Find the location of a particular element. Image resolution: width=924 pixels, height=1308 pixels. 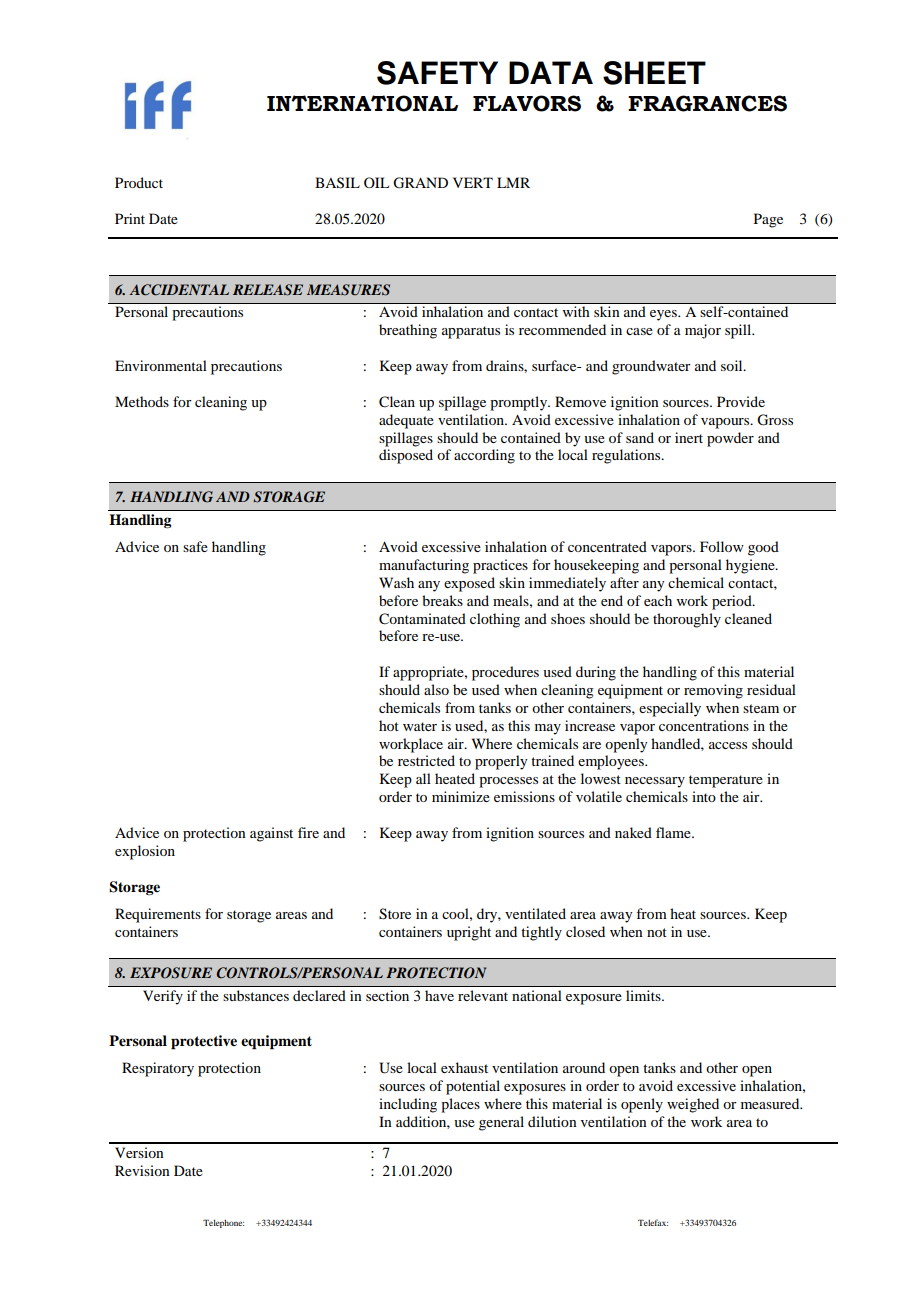

thoroughly is located at coordinates (687, 620).
